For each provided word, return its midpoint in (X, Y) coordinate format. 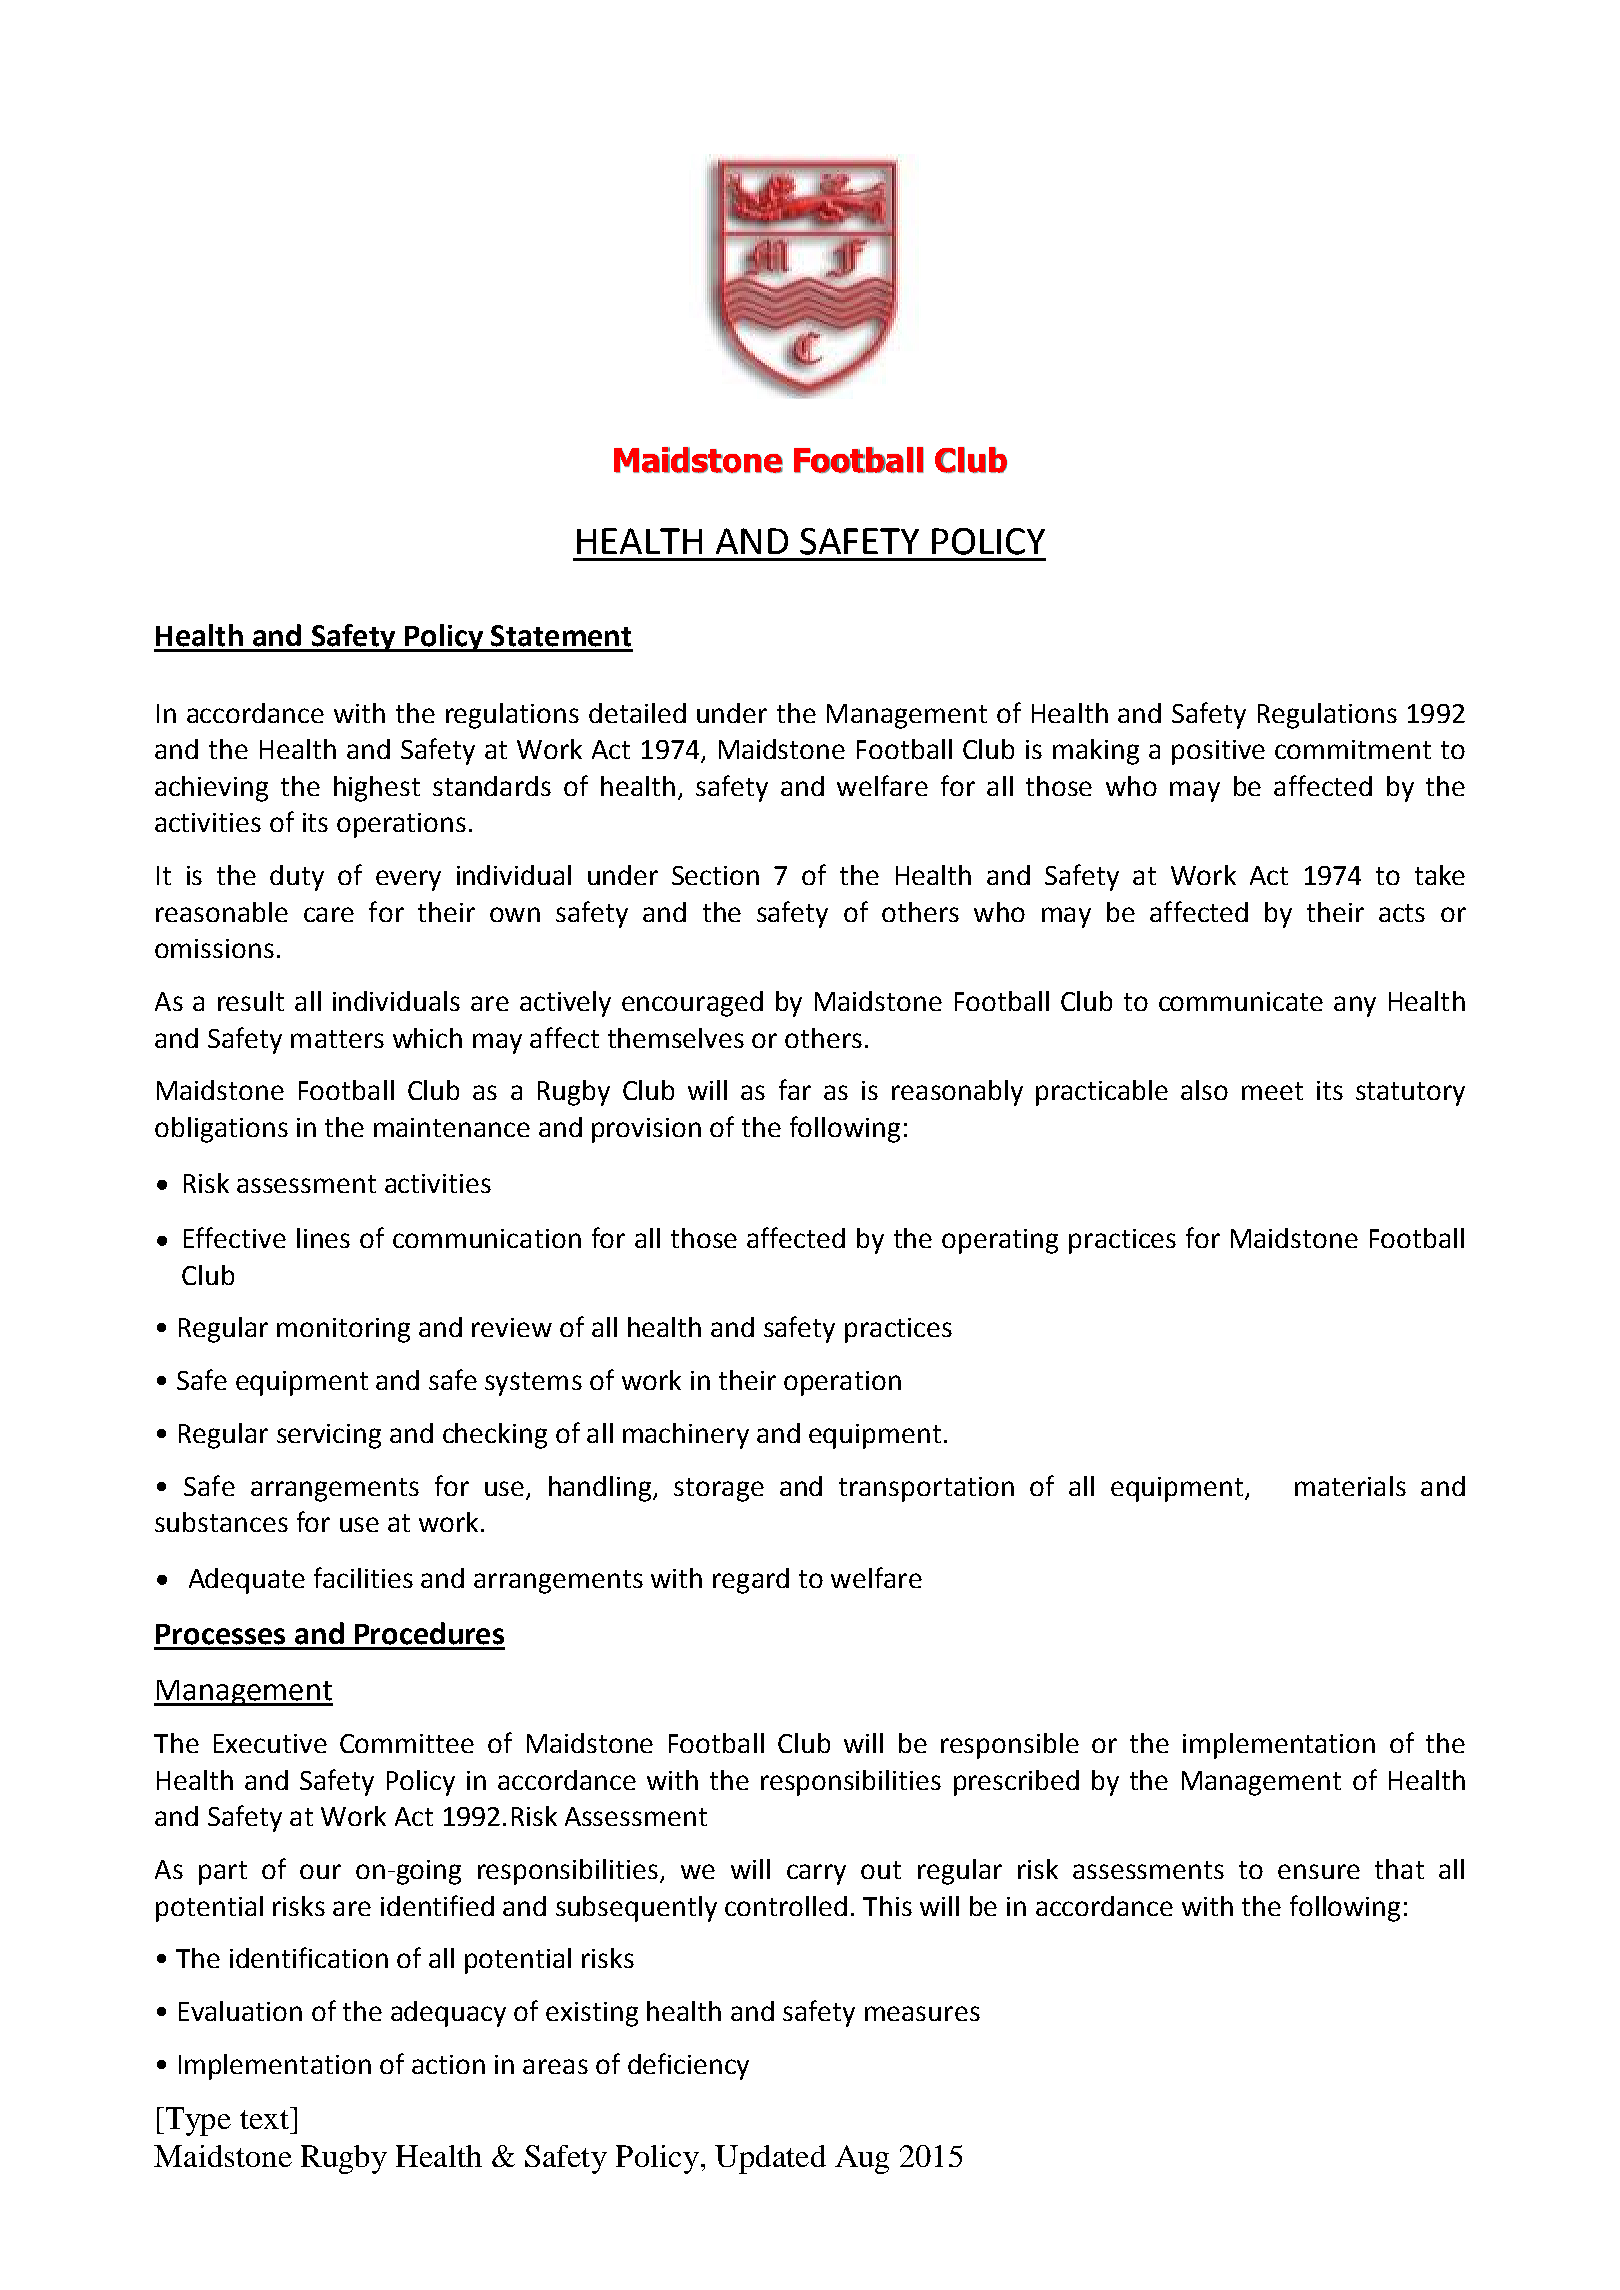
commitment (1353, 749)
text (264, 2119)
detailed (637, 713)
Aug (862, 2159)
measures (922, 2013)
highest (377, 789)
